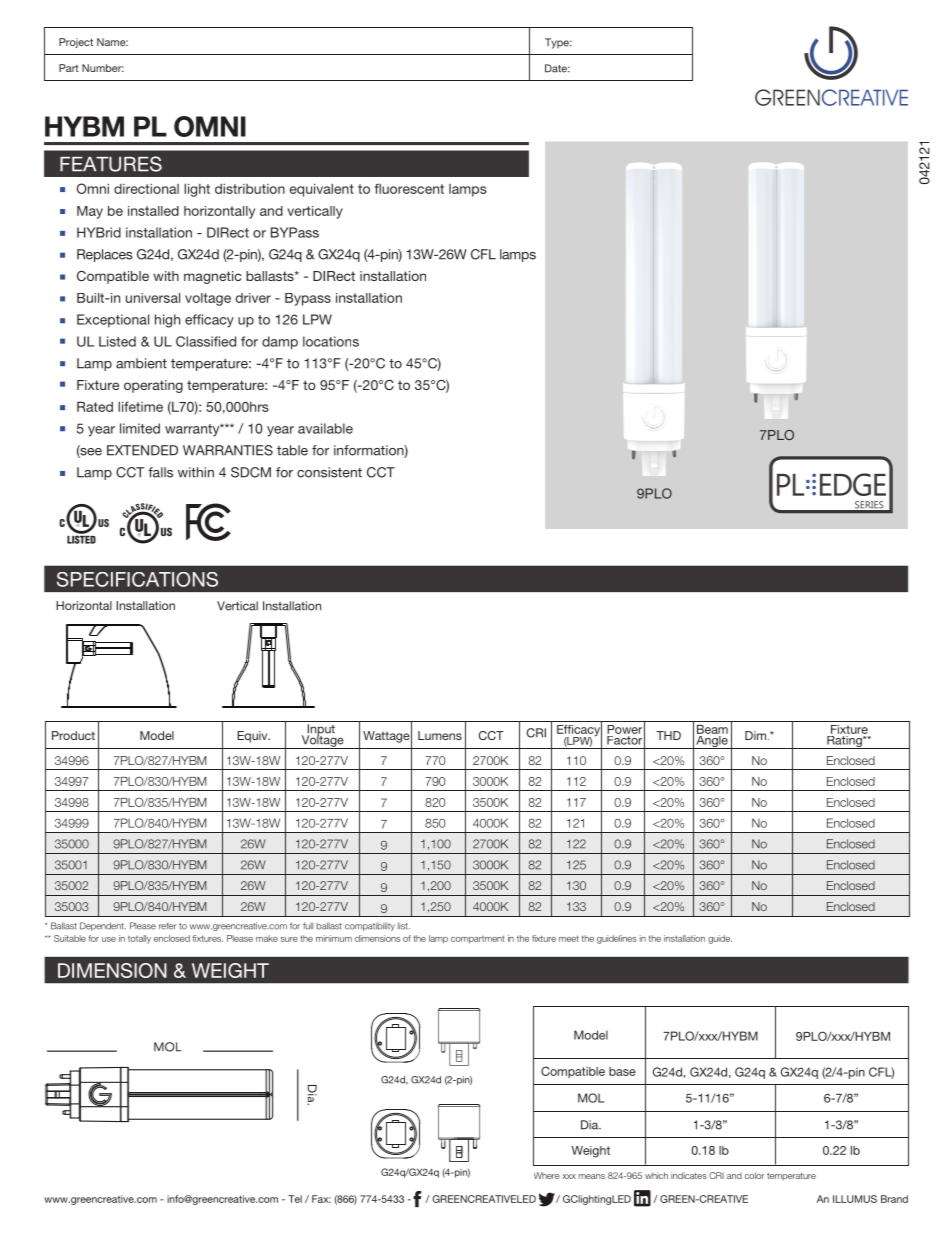  I want to click on Angle, so click(712, 741).
